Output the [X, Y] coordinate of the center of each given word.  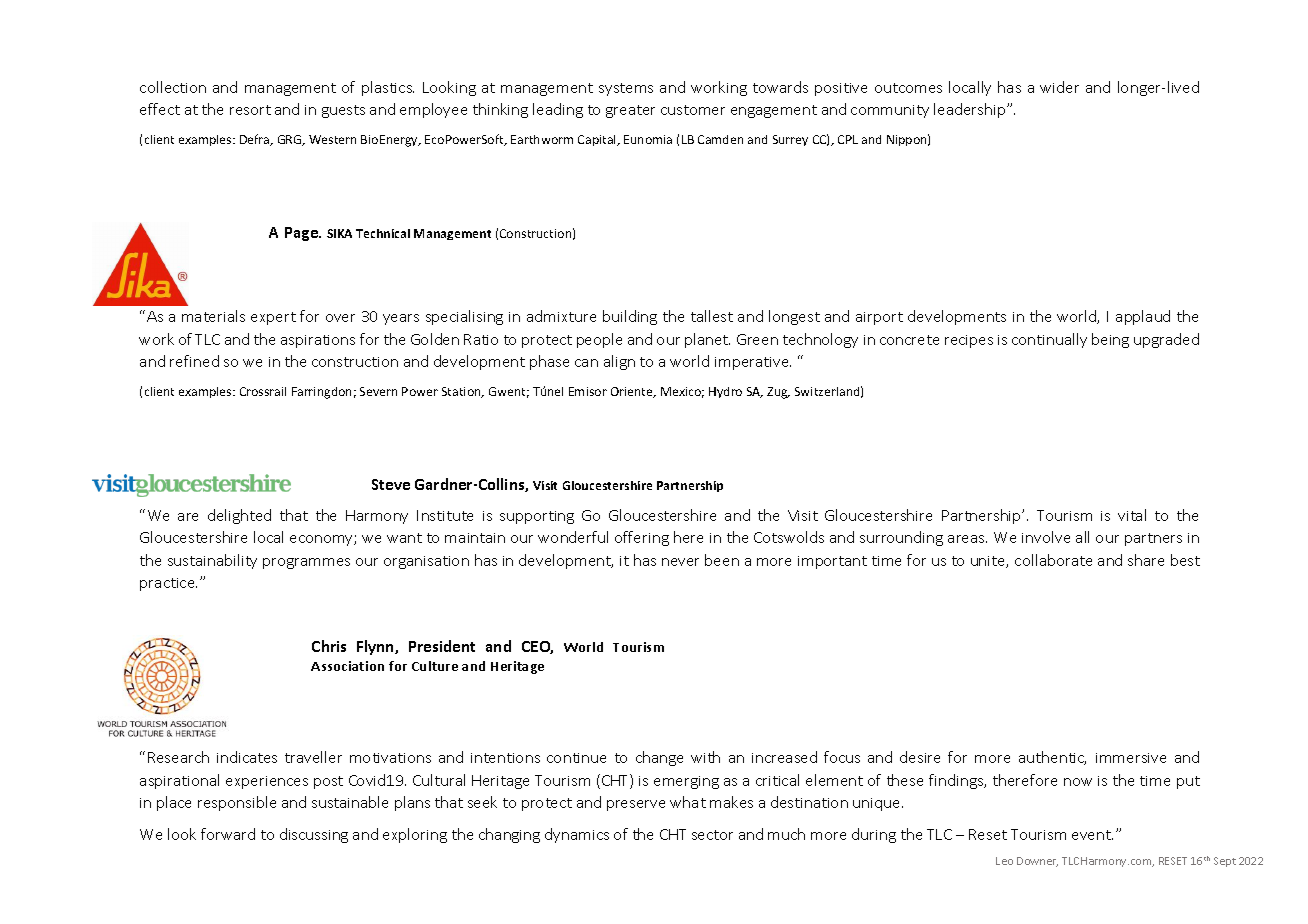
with [705, 757]
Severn [378, 391]
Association [347, 666]
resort [250, 110]
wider [1059, 87]
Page [302, 234]
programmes [306, 563]
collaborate [1053, 560]
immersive [1131, 758]
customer [693, 110]
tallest [712, 316]
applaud [1143, 317]
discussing [314, 835]
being [1110, 340]
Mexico [682, 392]
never [680, 562]
